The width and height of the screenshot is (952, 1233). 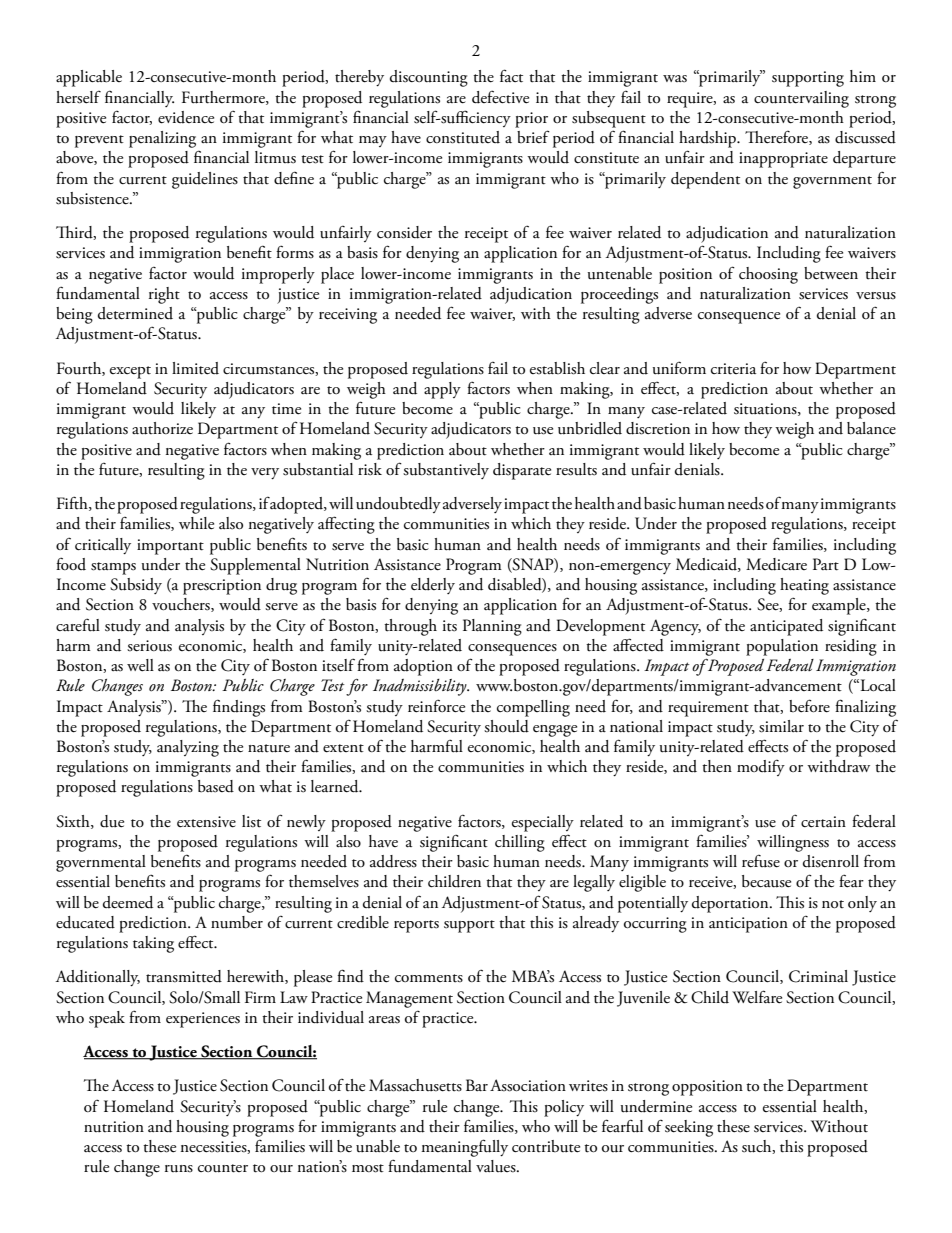 I want to click on inappropriate, so click(x=783, y=160).
